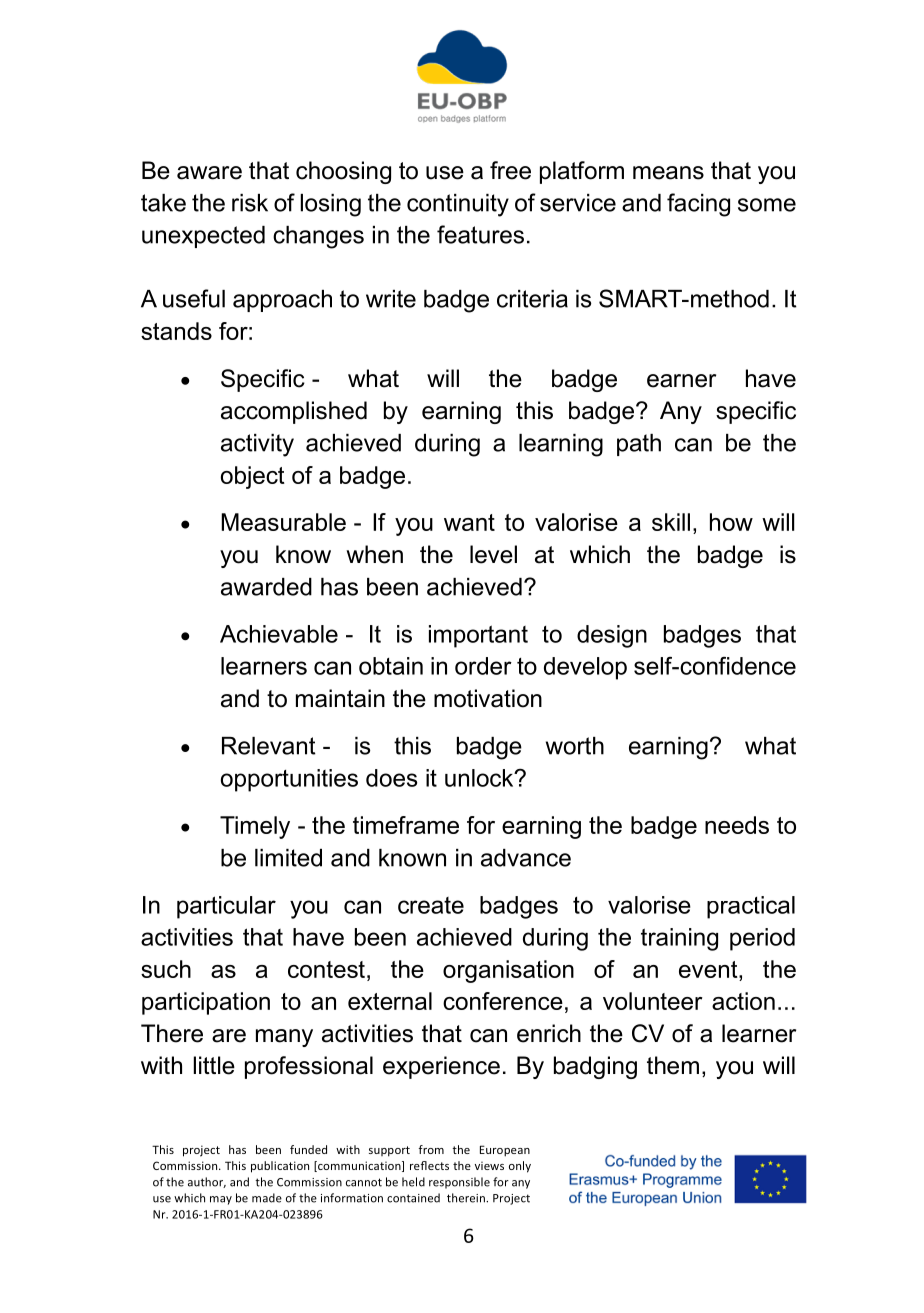 Image resolution: width=924 pixels, height=1313 pixels. I want to click on author, so click(207, 1182).
